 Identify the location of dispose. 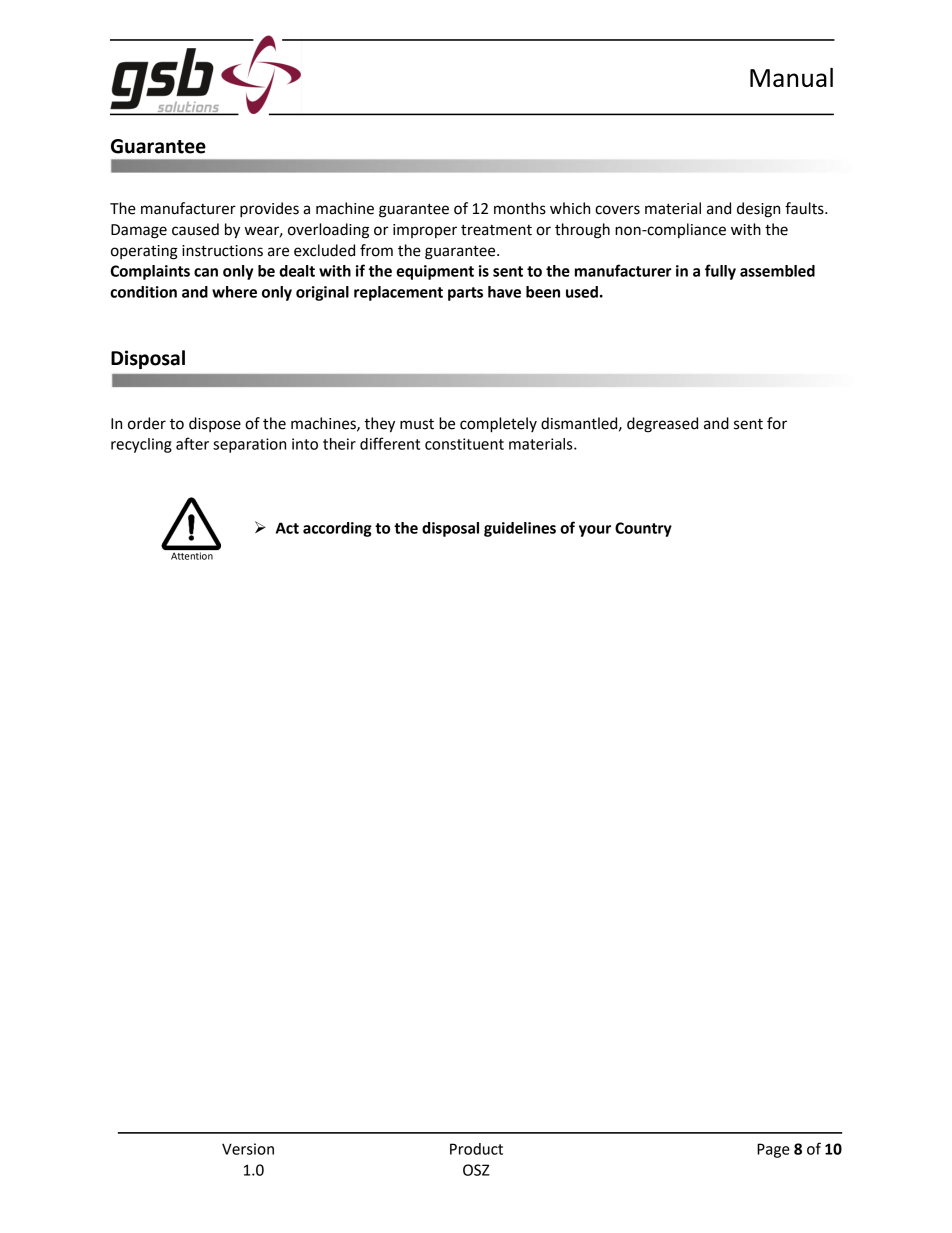
(215, 424).
